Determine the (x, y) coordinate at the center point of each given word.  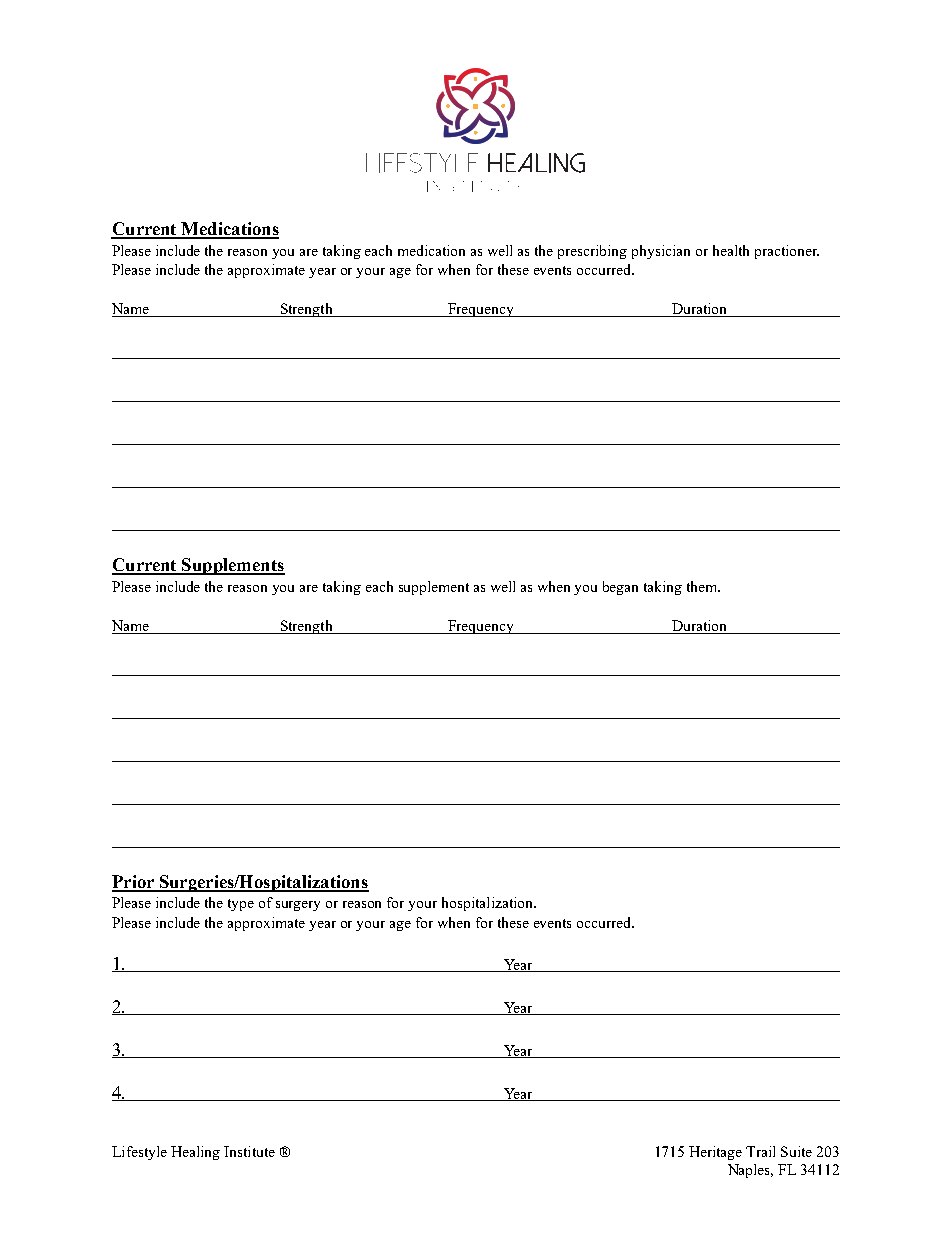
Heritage (715, 1153)
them (703, 586)
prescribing (592, 252)
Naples (750, 1171)
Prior (134, 883)
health (731, 250)
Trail (760, 1151)
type (241, 905)
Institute (249, 1151)
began (620, 588)
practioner (787, 252)
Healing (195, 1153)
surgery (298, 906)
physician (661, 252)
